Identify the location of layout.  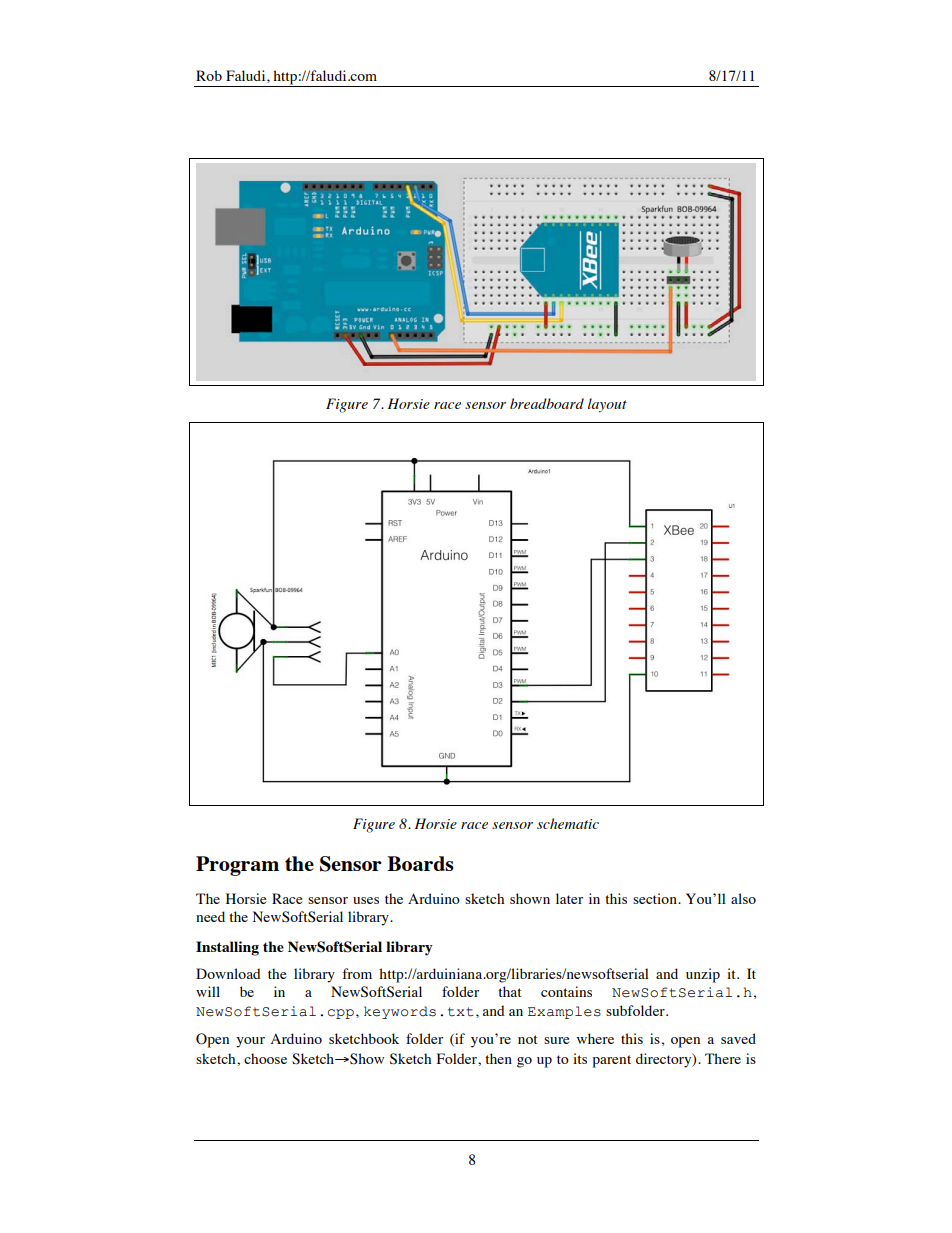
(607, 405).
